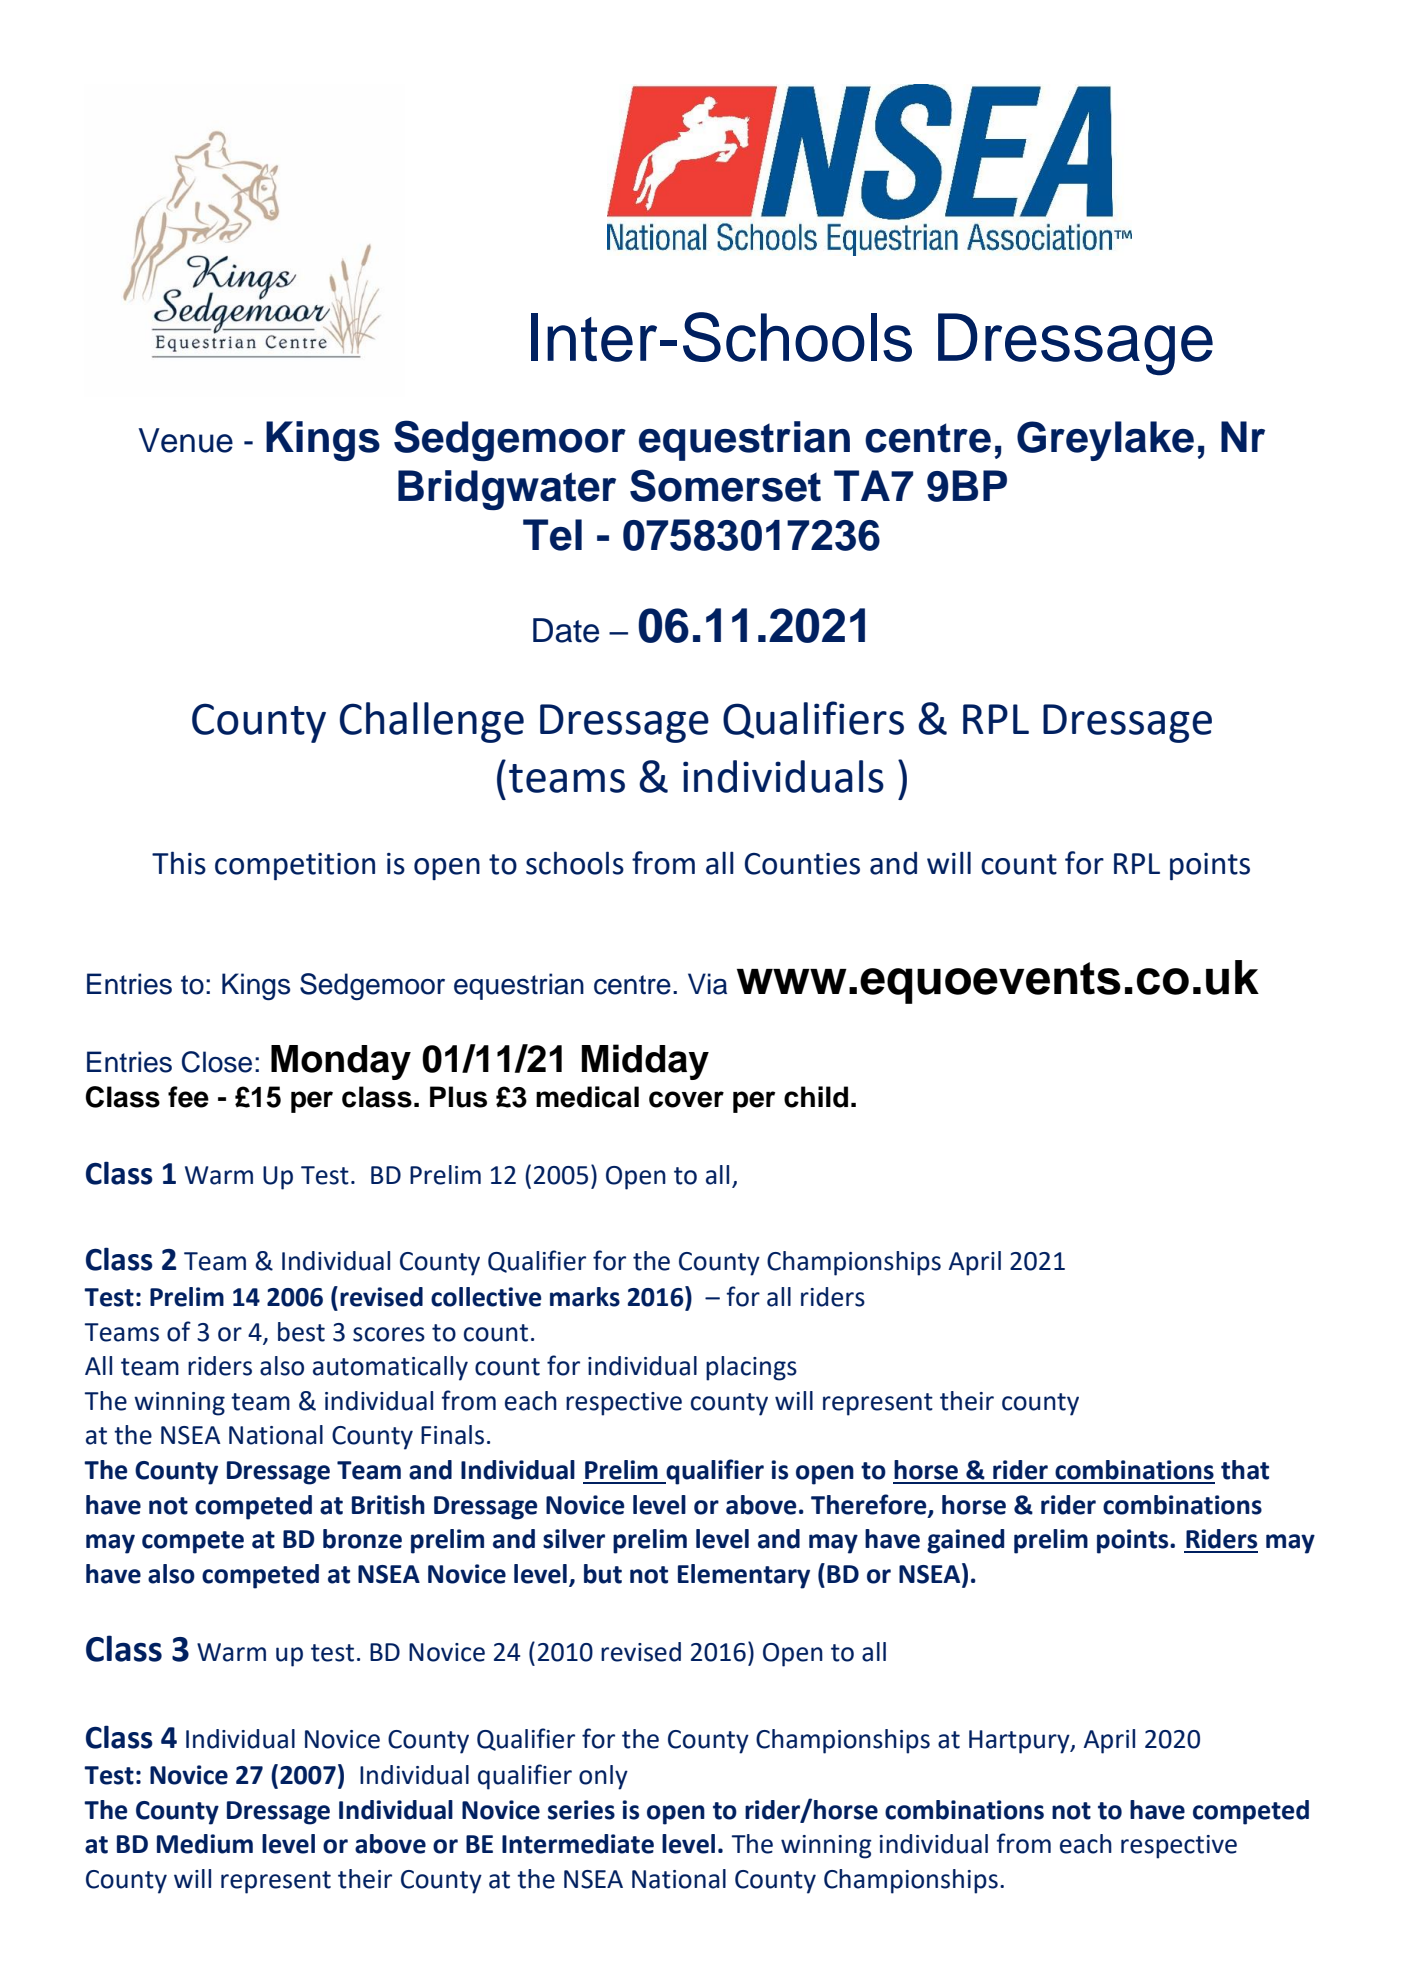  Describe the element at coordinates (205, 1844) in the document. I see `Medium` at that location.
